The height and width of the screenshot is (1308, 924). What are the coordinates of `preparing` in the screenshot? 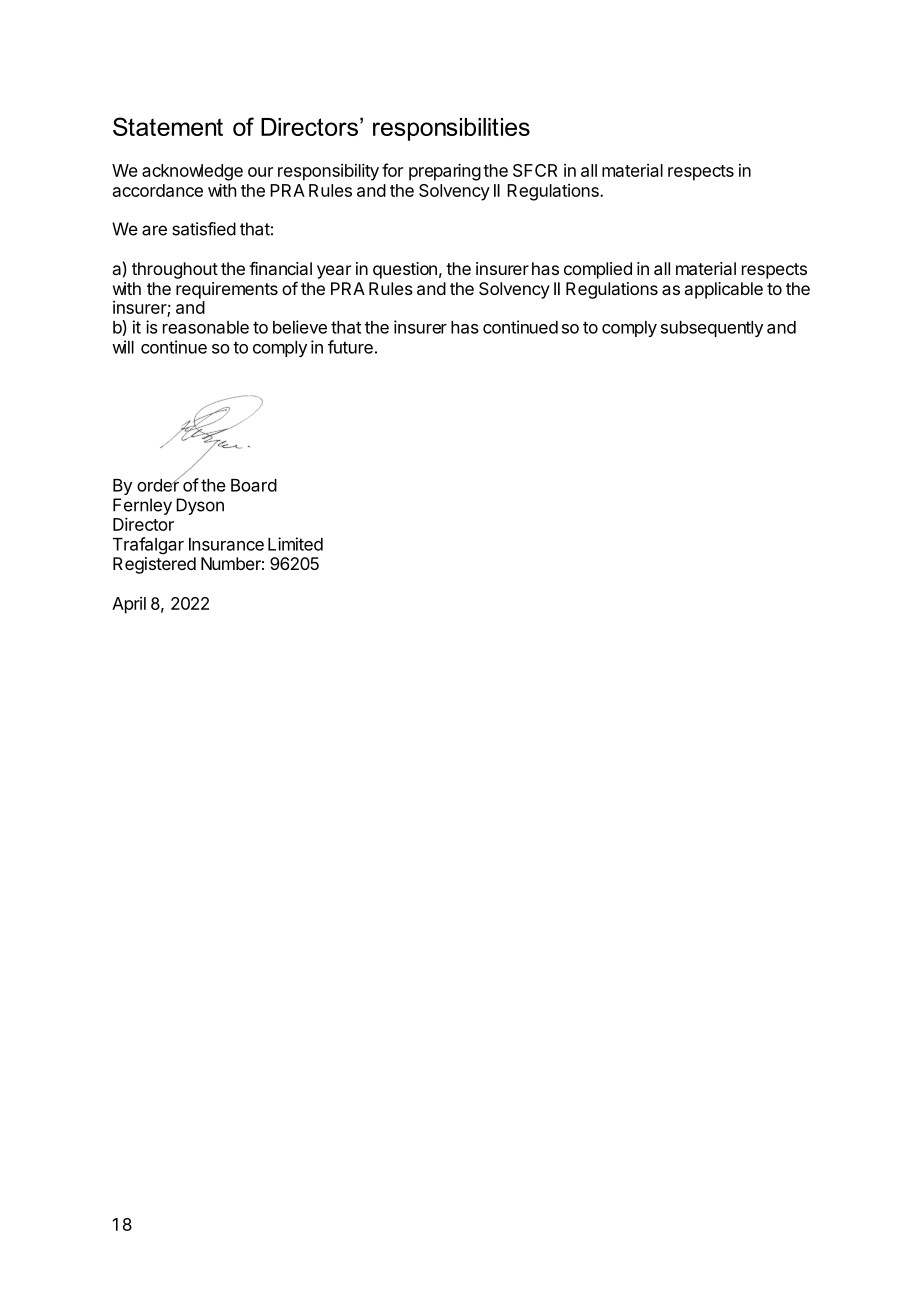 It's located at (445, 172).
